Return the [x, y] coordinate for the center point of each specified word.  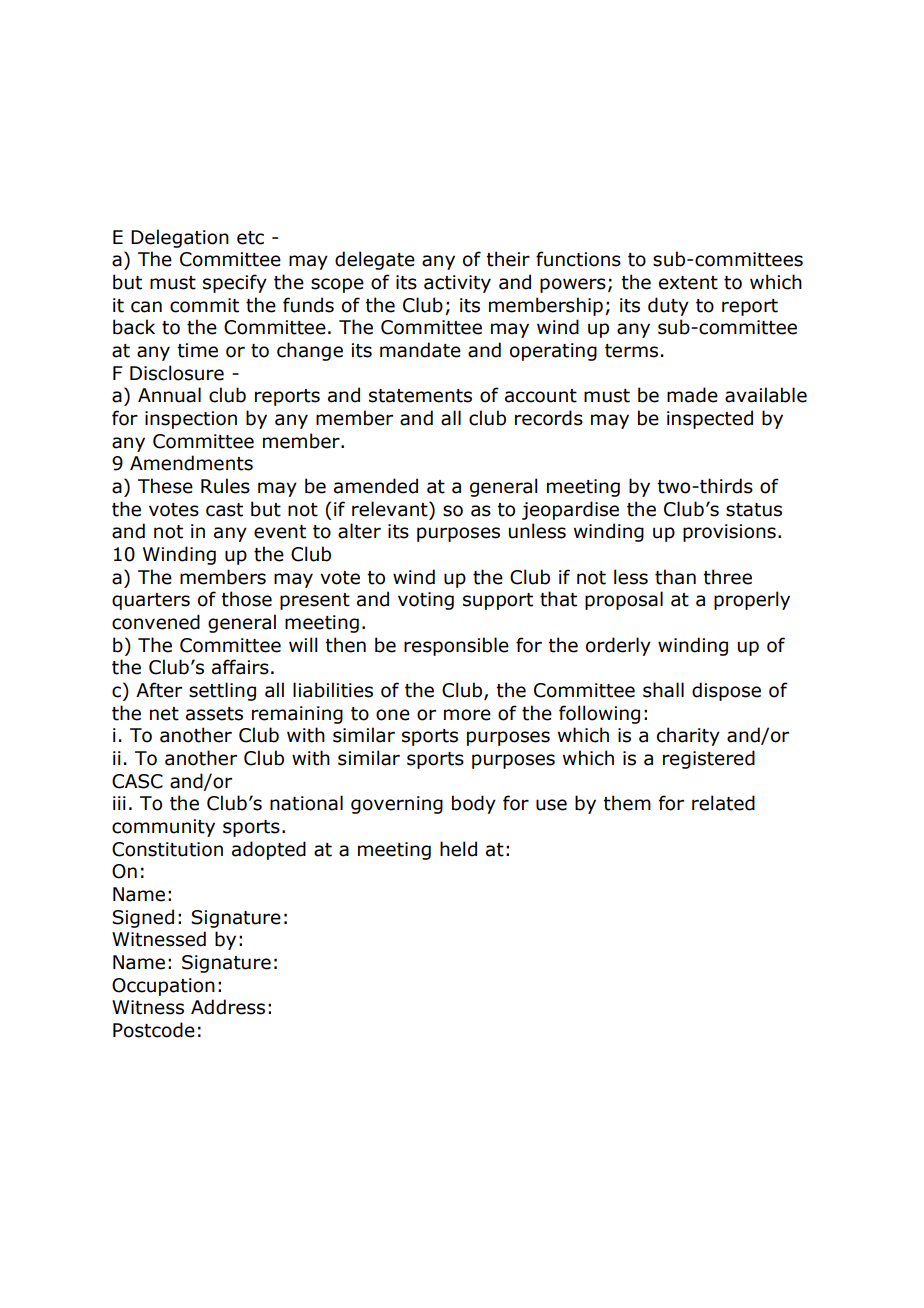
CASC [137, 781]
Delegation [180, 238]
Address [228, 1007]
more [467, 715]
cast [224, 510]
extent [688, 283]
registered [709, 759]
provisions [729, 533]
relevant [391, 509]
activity [457, 284]
